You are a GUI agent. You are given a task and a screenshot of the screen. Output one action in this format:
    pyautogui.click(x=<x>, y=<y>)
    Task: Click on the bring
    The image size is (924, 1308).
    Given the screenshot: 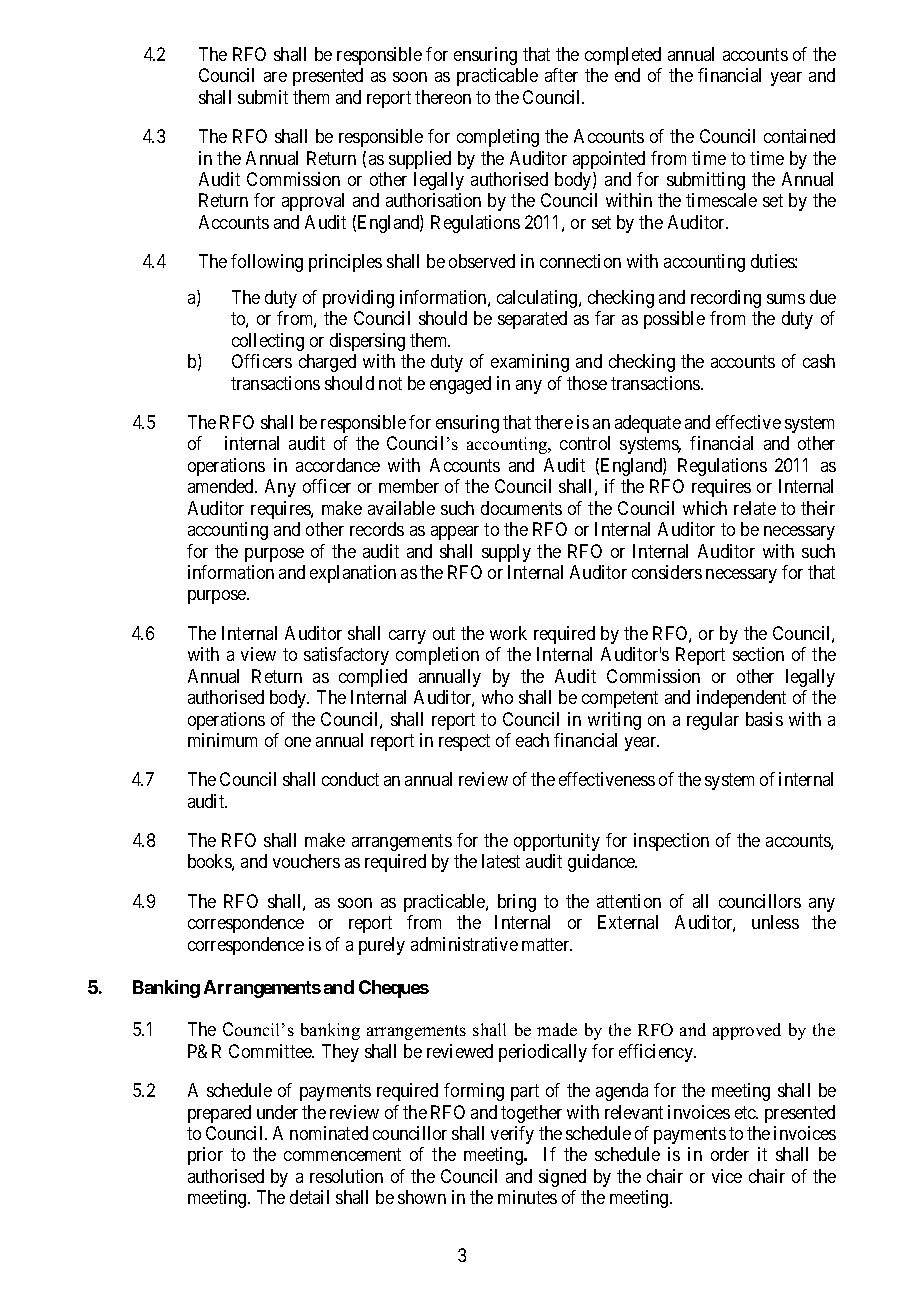 What is the action you would take?
    pyautogui.click(x=517, y=903)
